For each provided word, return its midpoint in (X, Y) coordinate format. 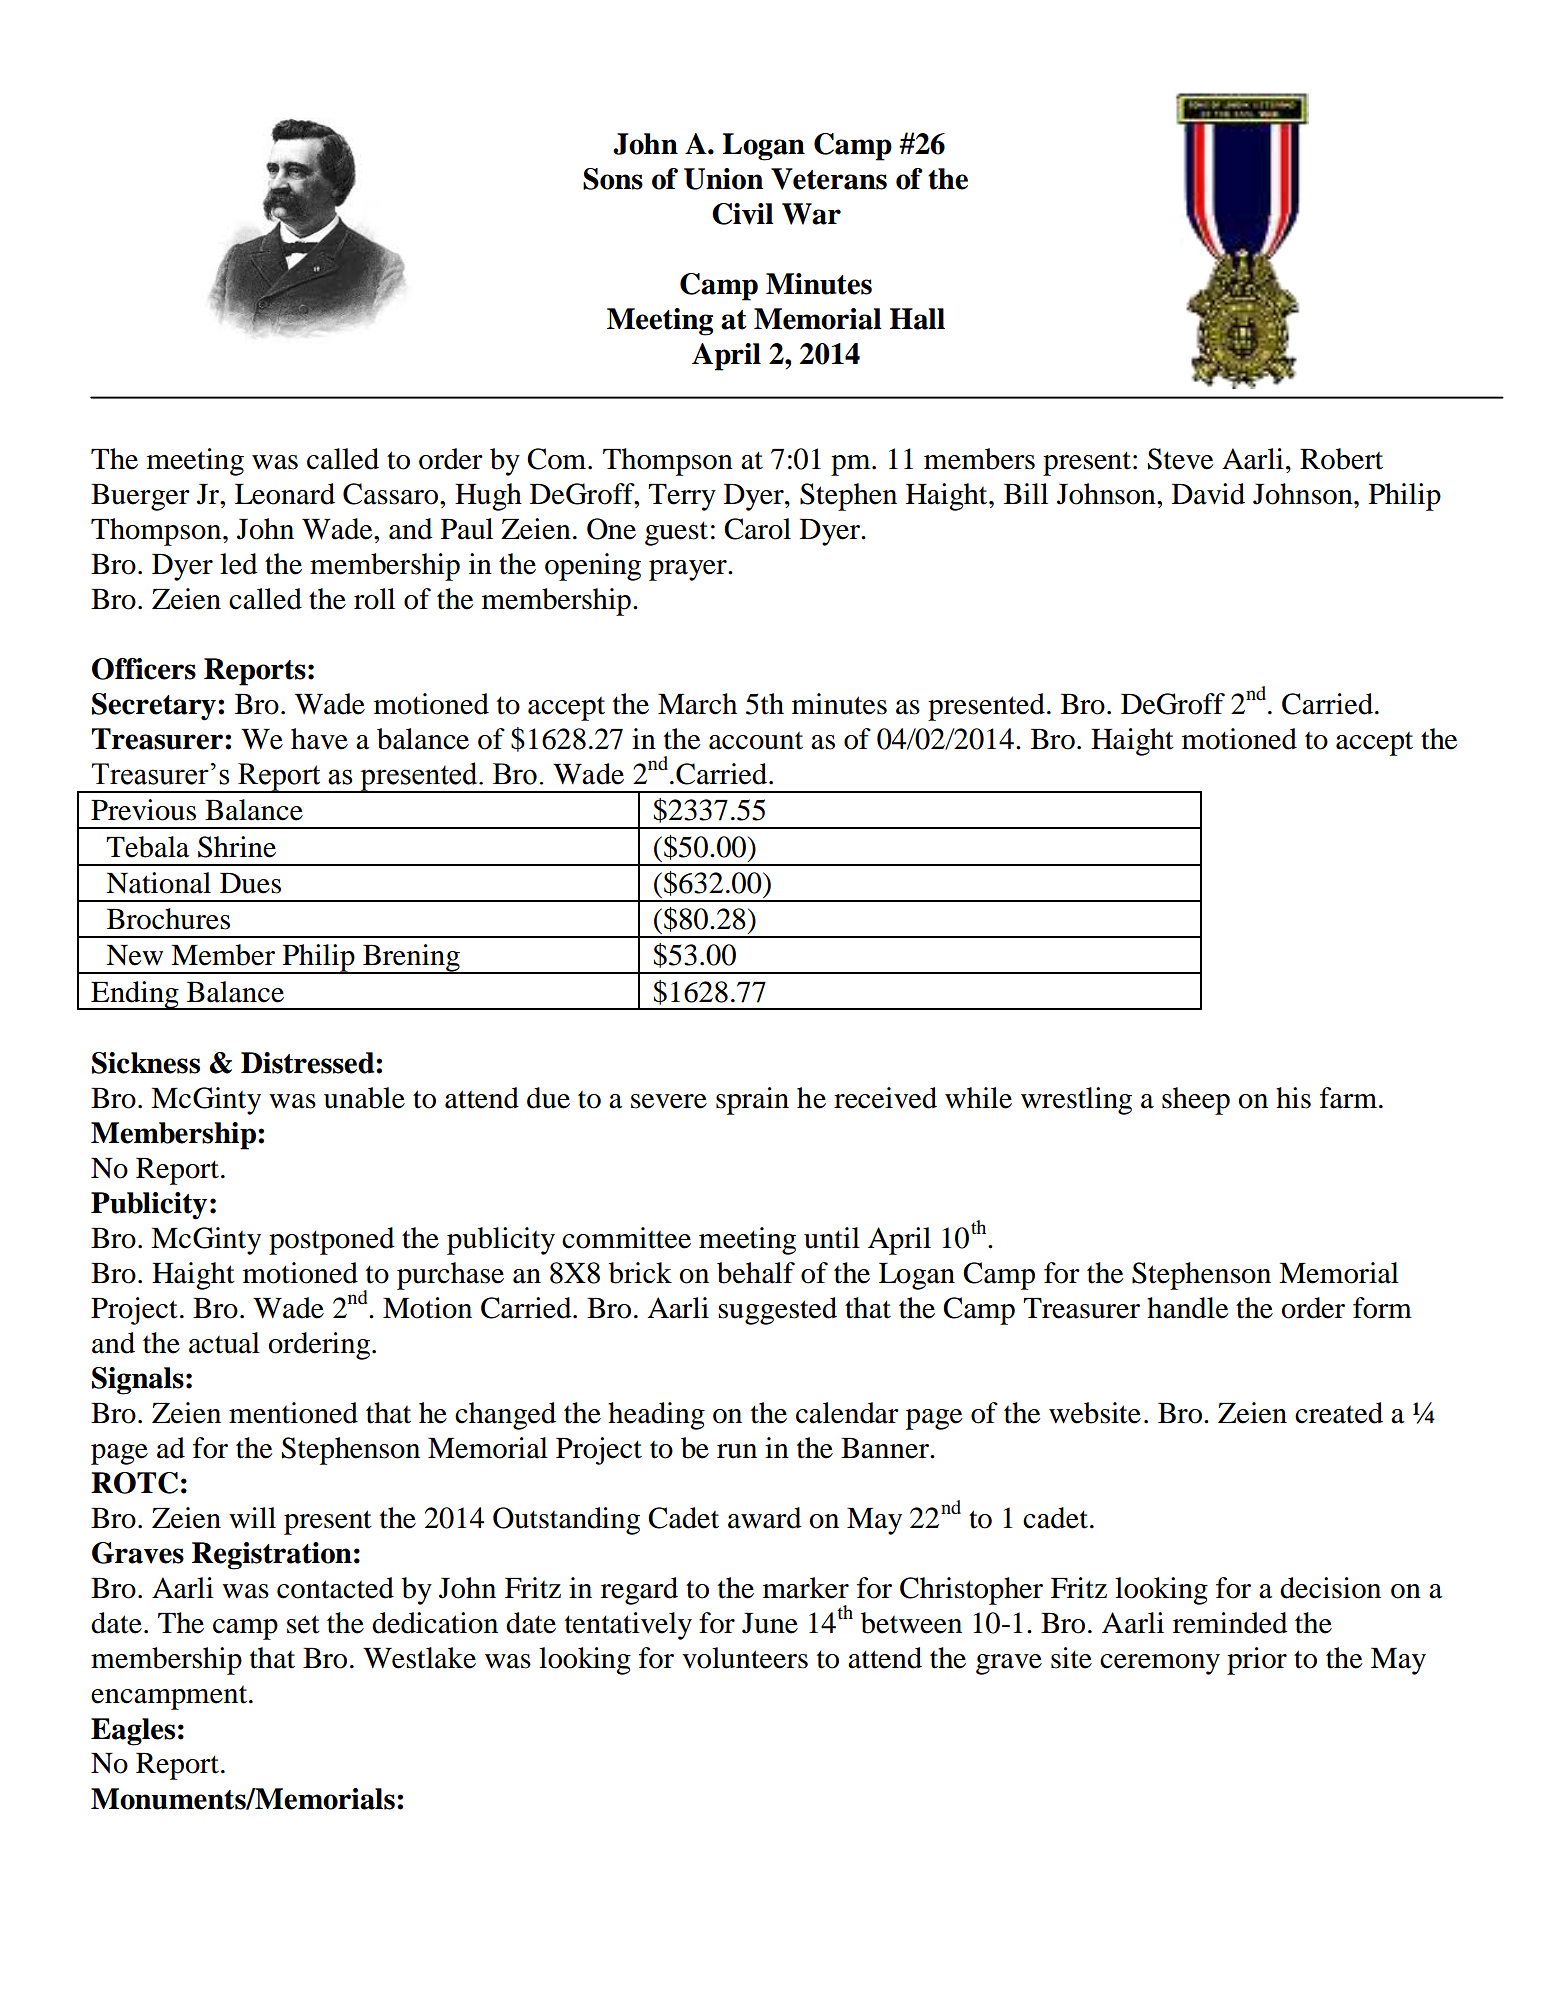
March (697, 704)
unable (364, 1098)
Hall (917, 319)
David (1208, 494)
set (303, 1624)
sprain (752, 1101)
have (319, 739)
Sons (613, 179)
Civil (743, 214)
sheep (1196, 1101)
